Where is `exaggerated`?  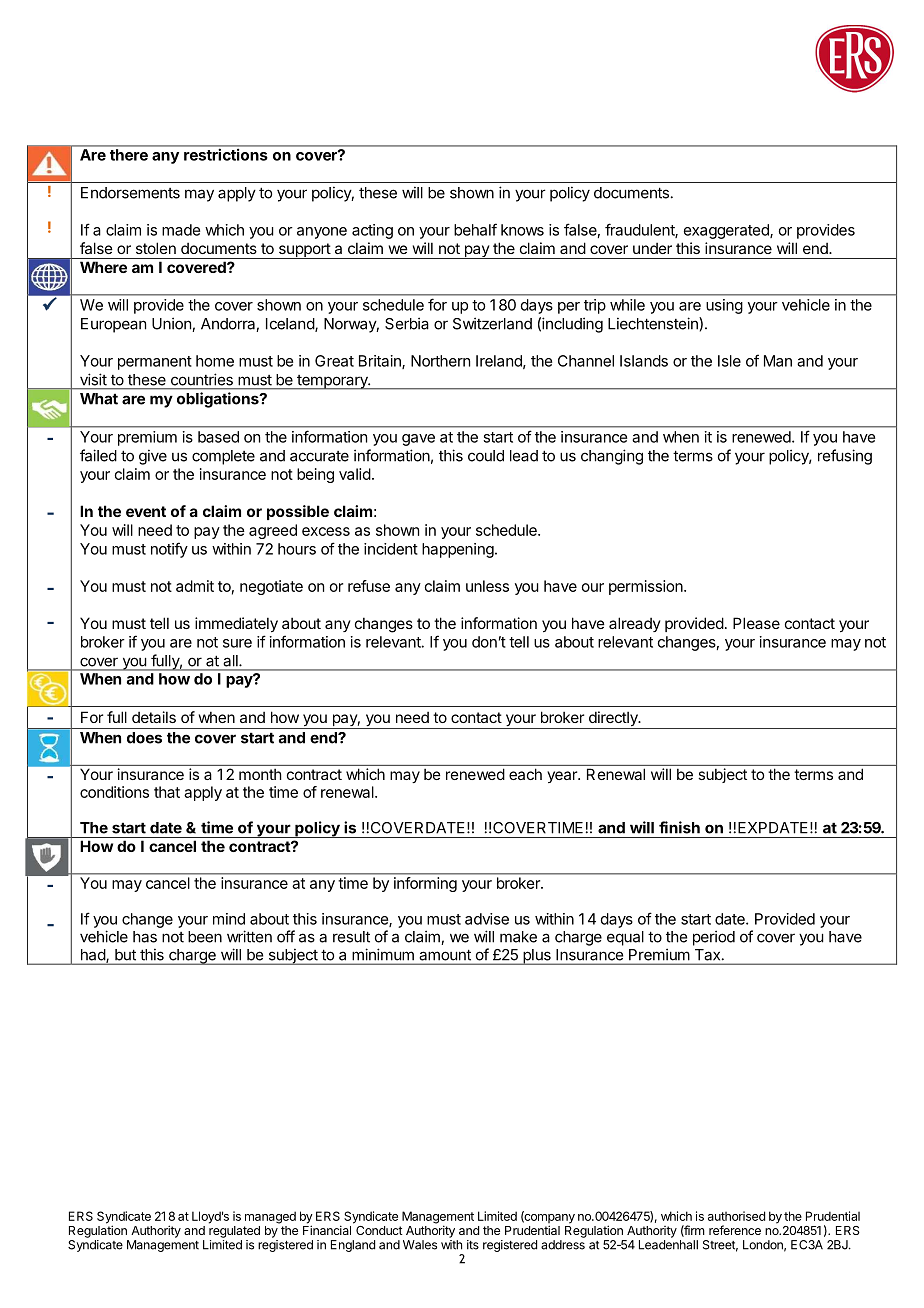 exaggerated is located at coordinates (727, 231).
